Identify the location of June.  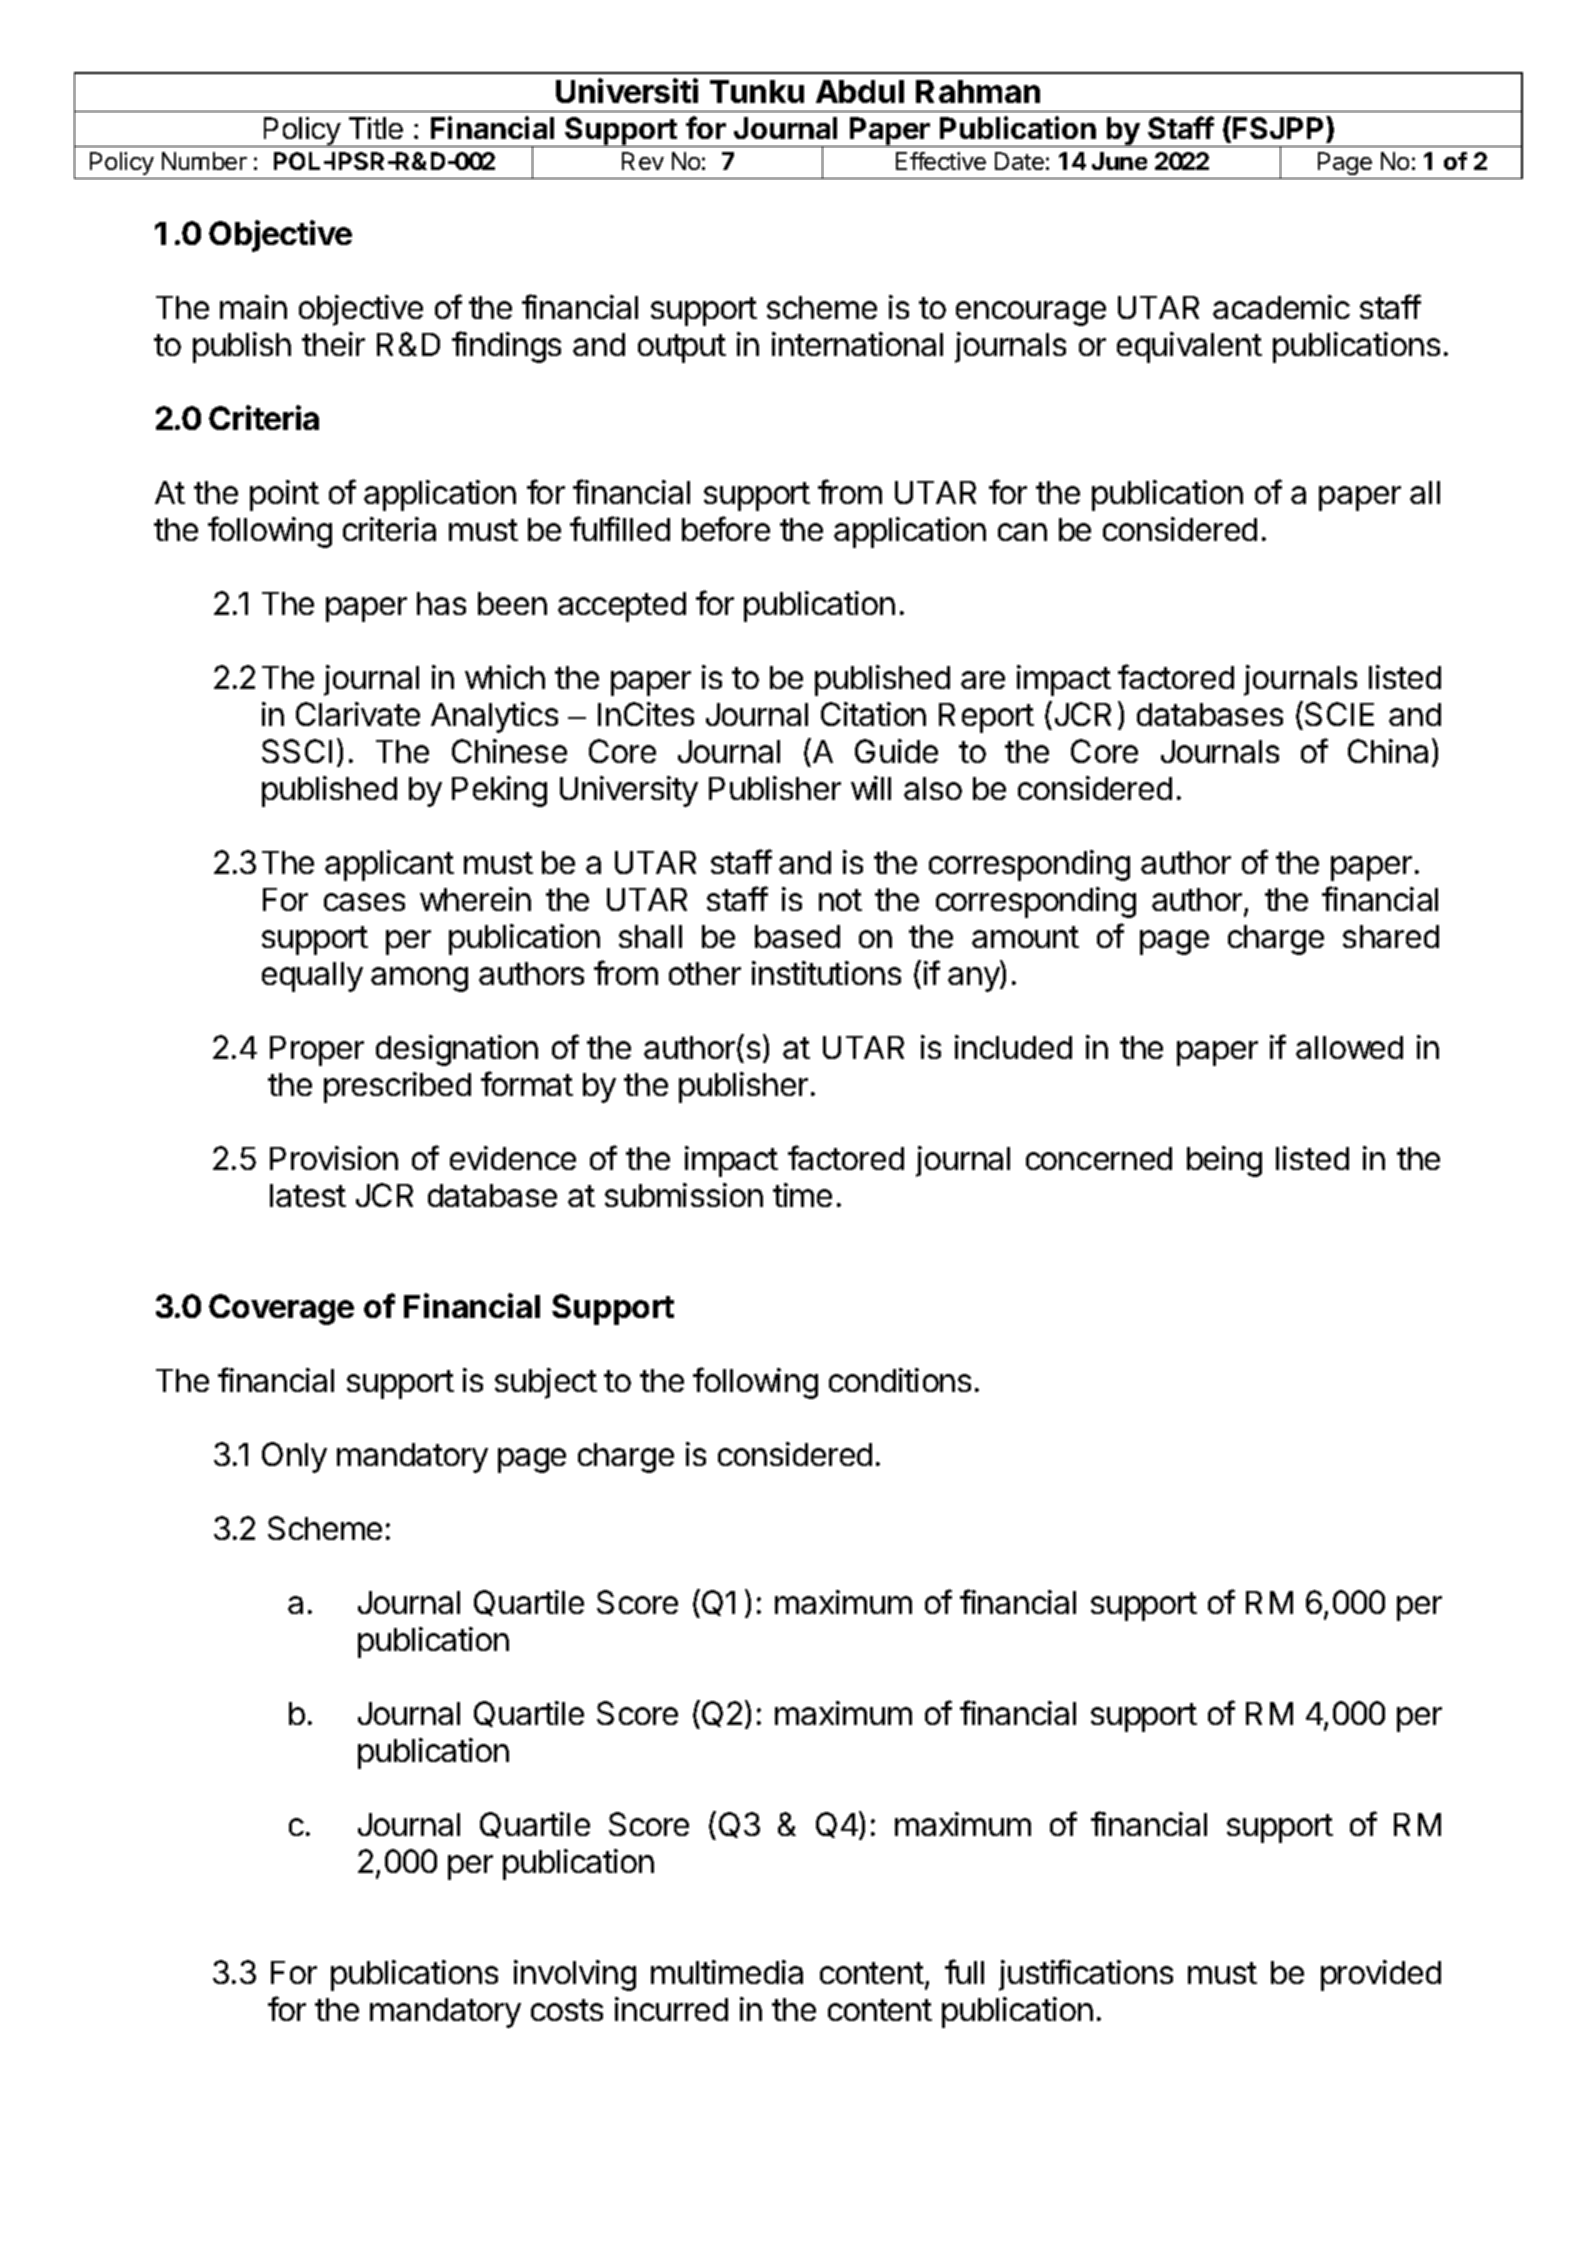
(1119, 161).
